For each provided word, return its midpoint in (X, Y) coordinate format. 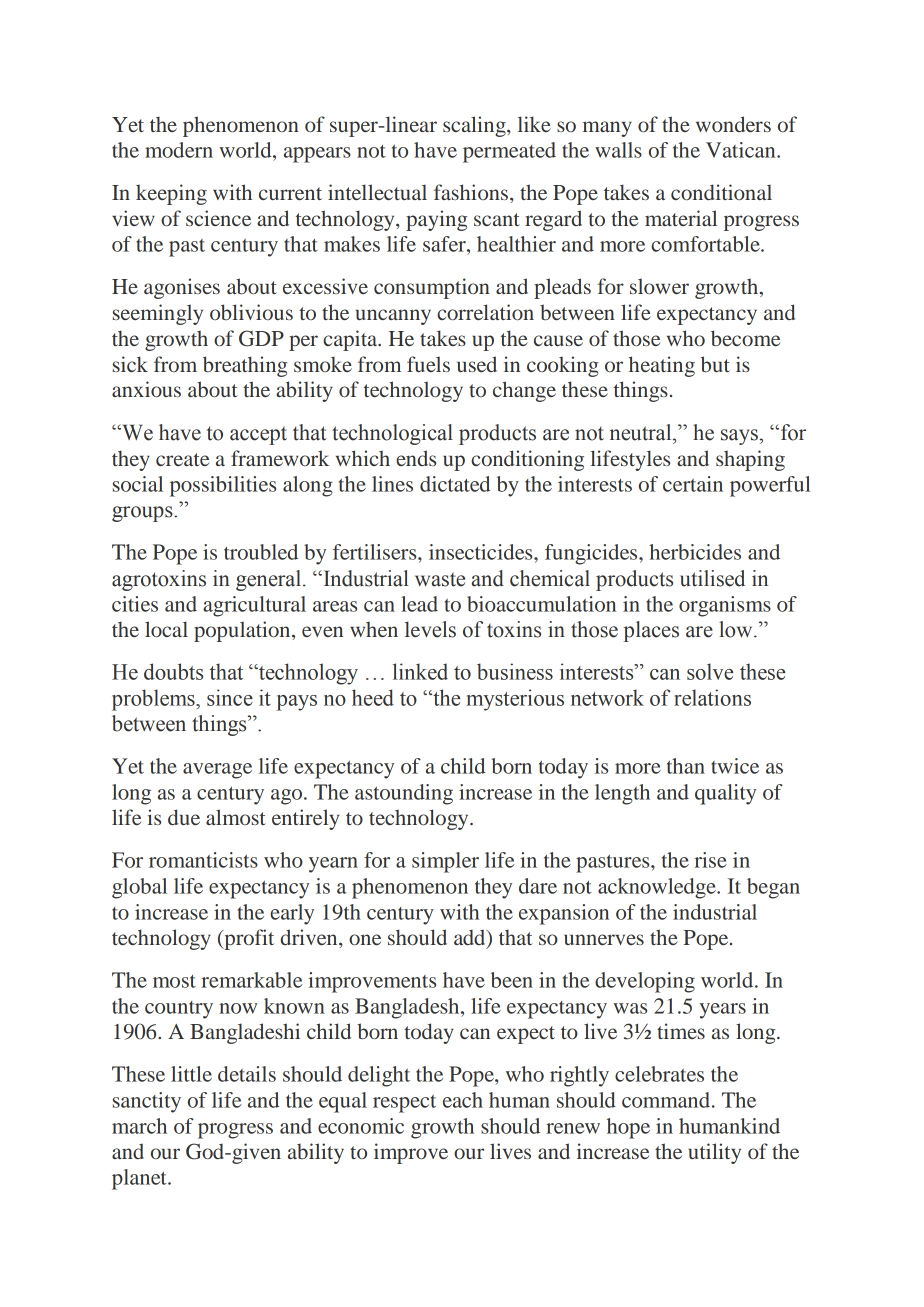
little (191, 1074)
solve (710, 671)
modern (179, 150)
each (463, 1100)
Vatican (742, 150)
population (243, 631)
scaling (475, 126)
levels (430, 629)
